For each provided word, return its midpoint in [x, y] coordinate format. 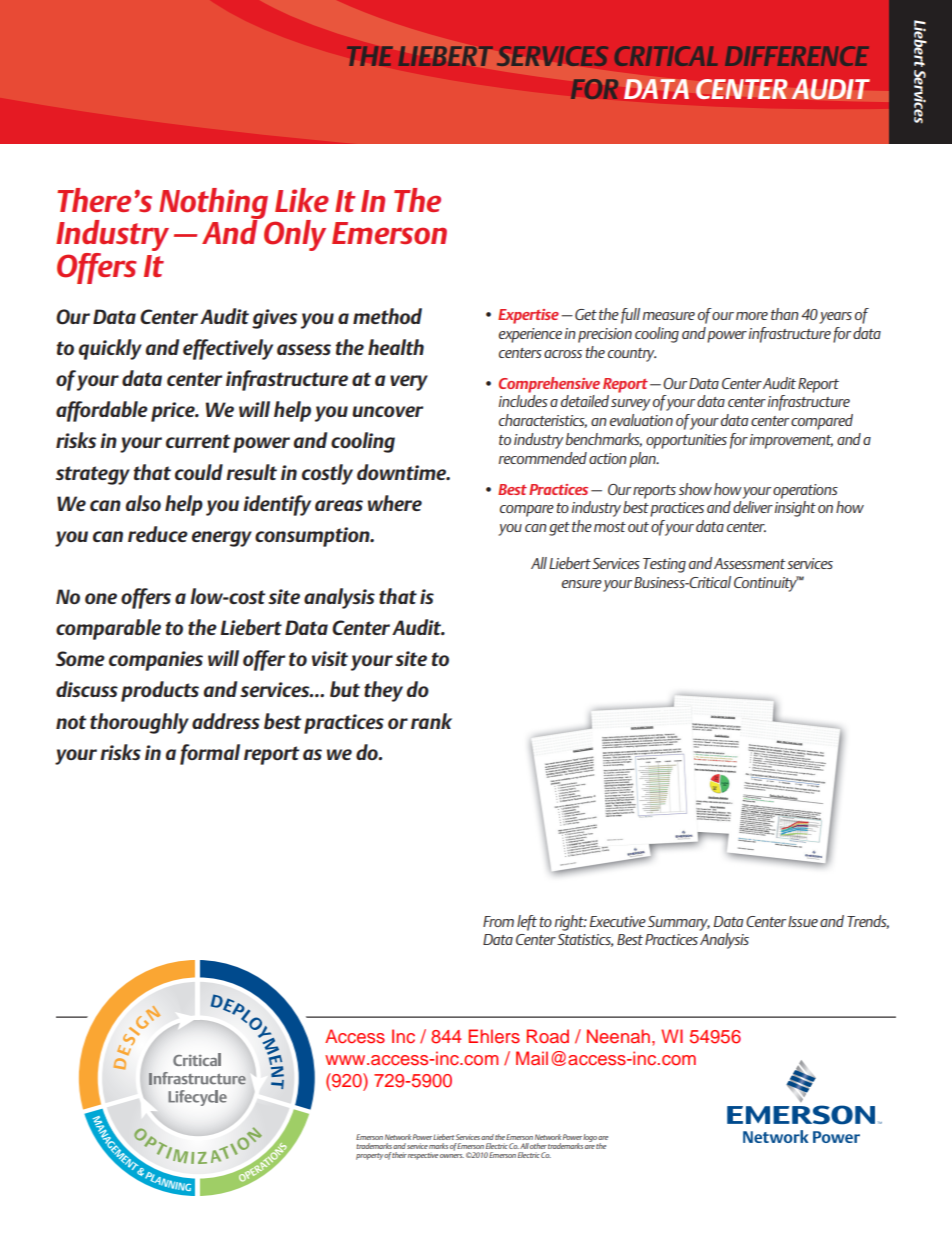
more [752, 316]
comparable [108, 629]
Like [302, 200]
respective [423, 1156]
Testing [664, 565]
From [498, 921]
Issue [803, 921]
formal [210, 754]
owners [452, 1156]
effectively [228, 349]
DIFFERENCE [797, 56]
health [396, 347]
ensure [582, 584]
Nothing [213, 204]
